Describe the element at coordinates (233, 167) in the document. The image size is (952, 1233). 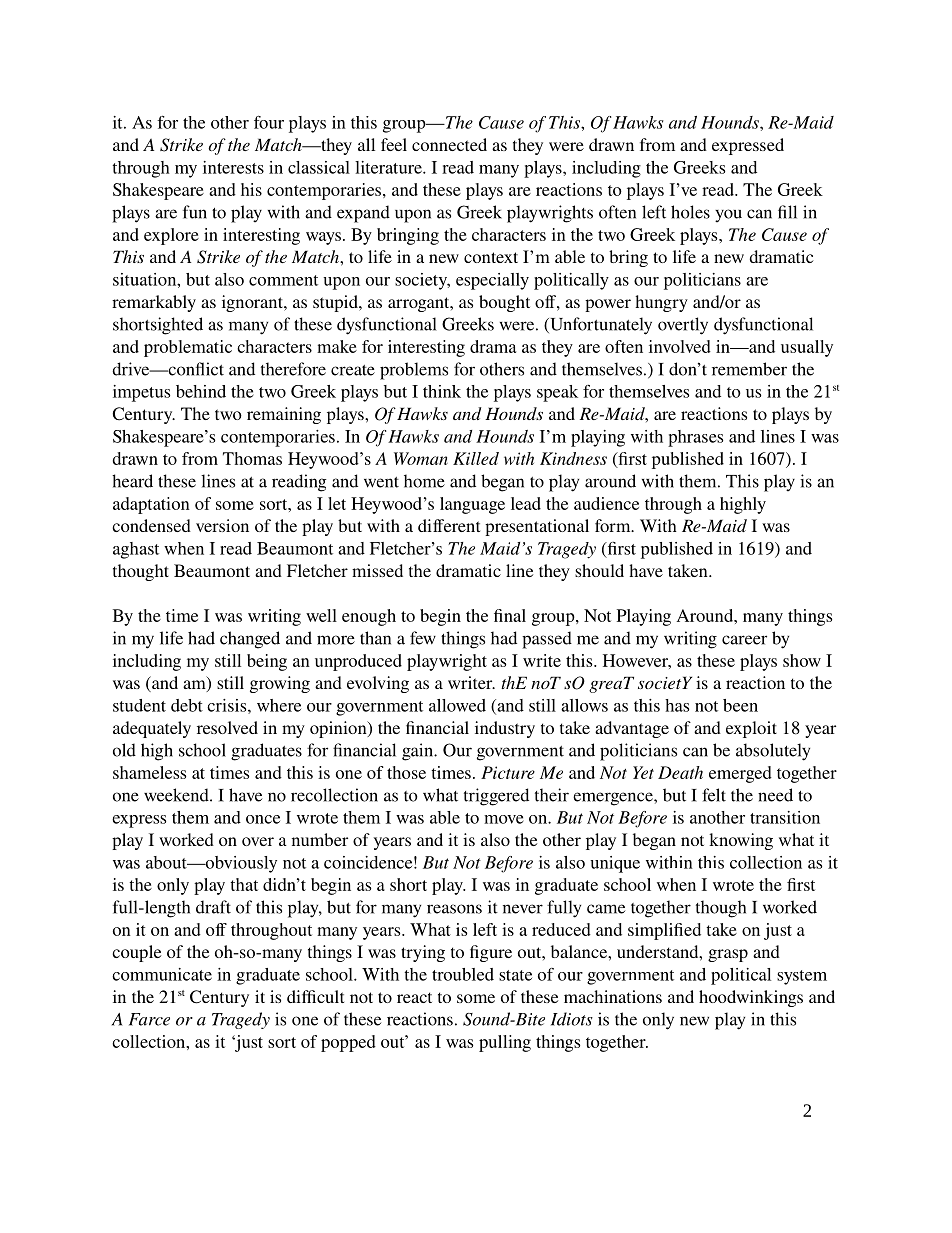
I see `interests` at that location.
